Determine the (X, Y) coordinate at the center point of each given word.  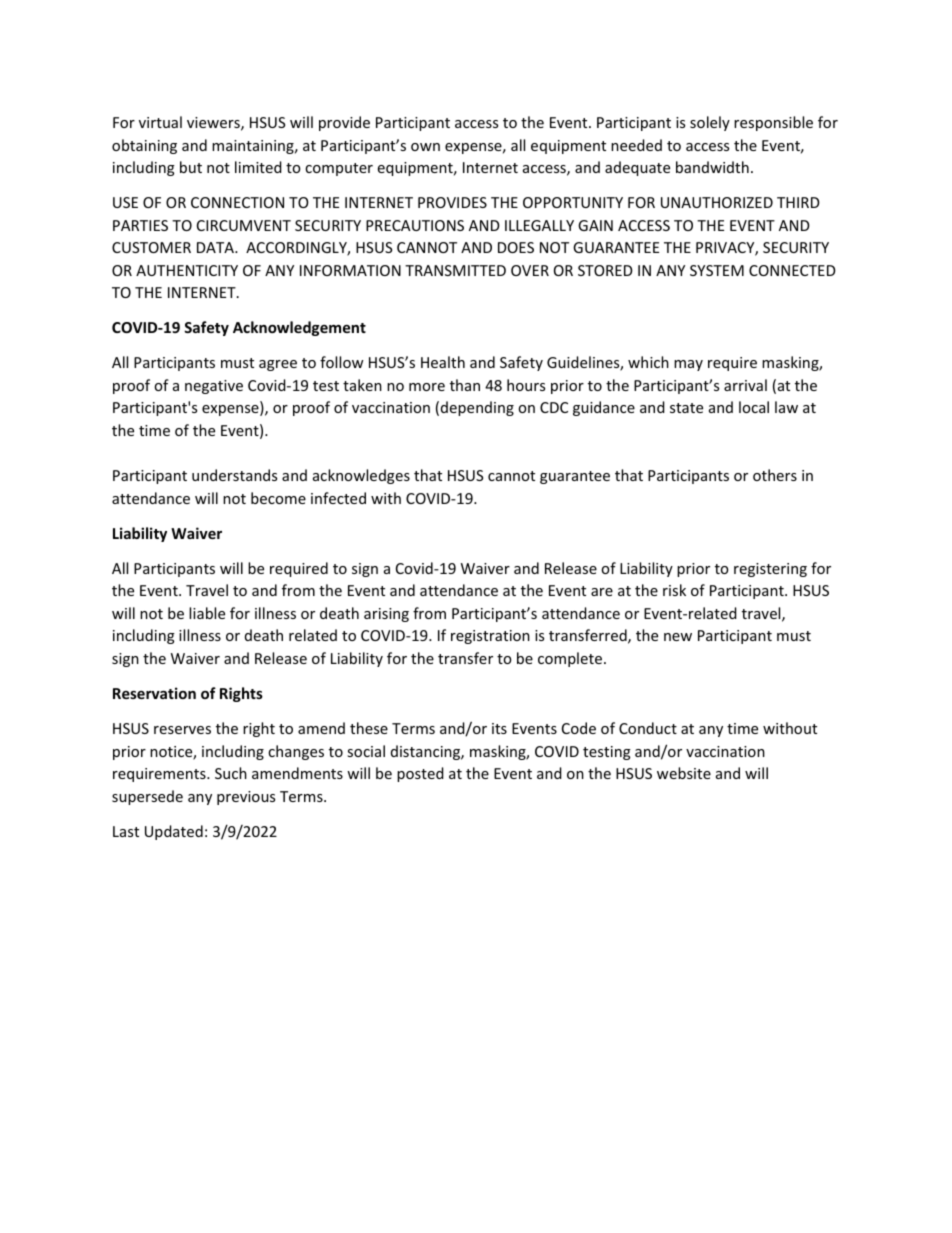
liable (207, 613)
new (678, 637)
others (775, 475)
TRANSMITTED (455, 270)
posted (420, 774)
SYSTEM (717, 270)
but (191, 167)
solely (710, 123)
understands (234, 475)
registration (490, 637)
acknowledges (361, 476)
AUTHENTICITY (187, 270)
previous (246, 798)
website (684, 773)
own (425, 147)
